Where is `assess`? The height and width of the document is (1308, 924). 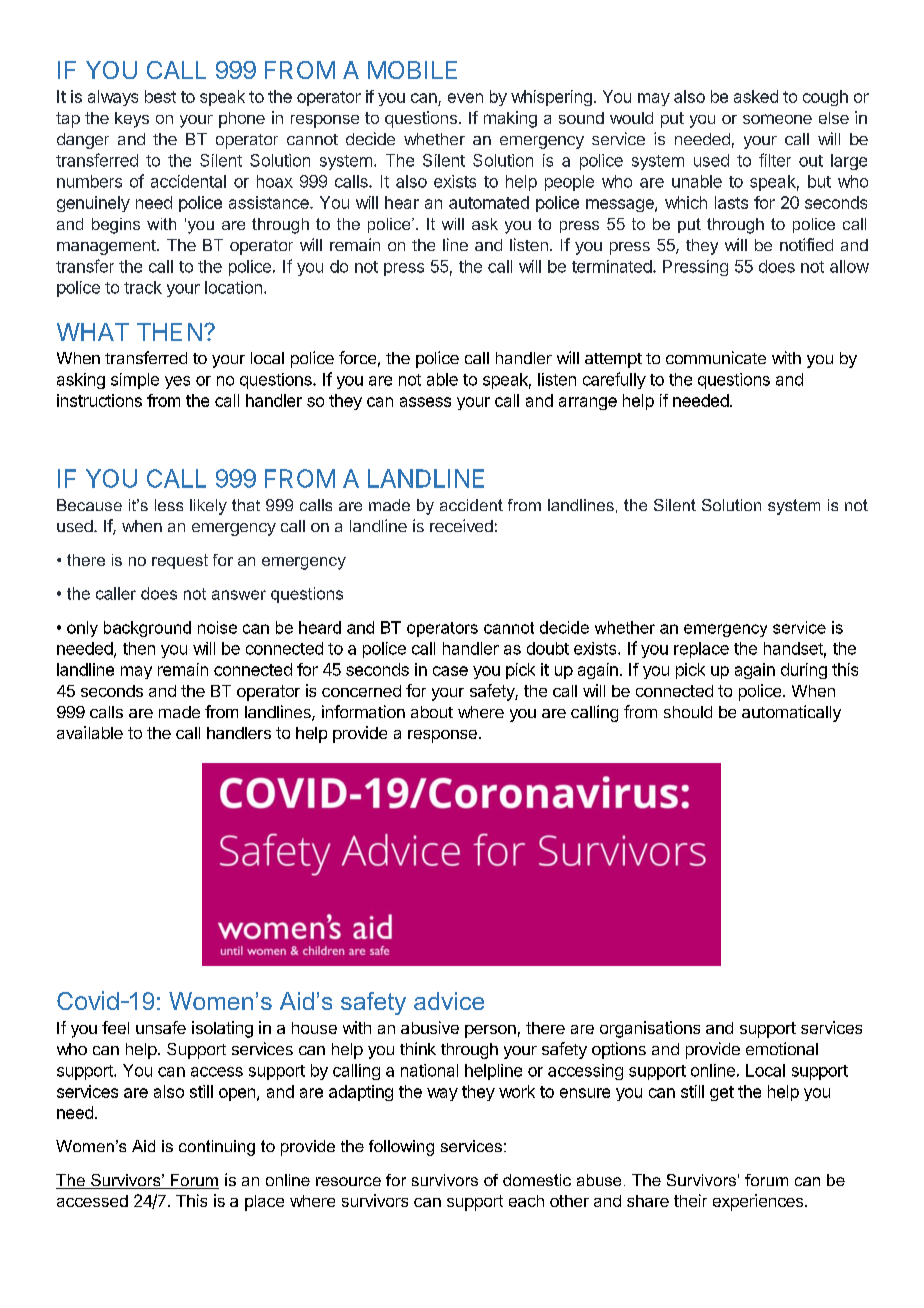
assess is located at coordinates (425, 402).
